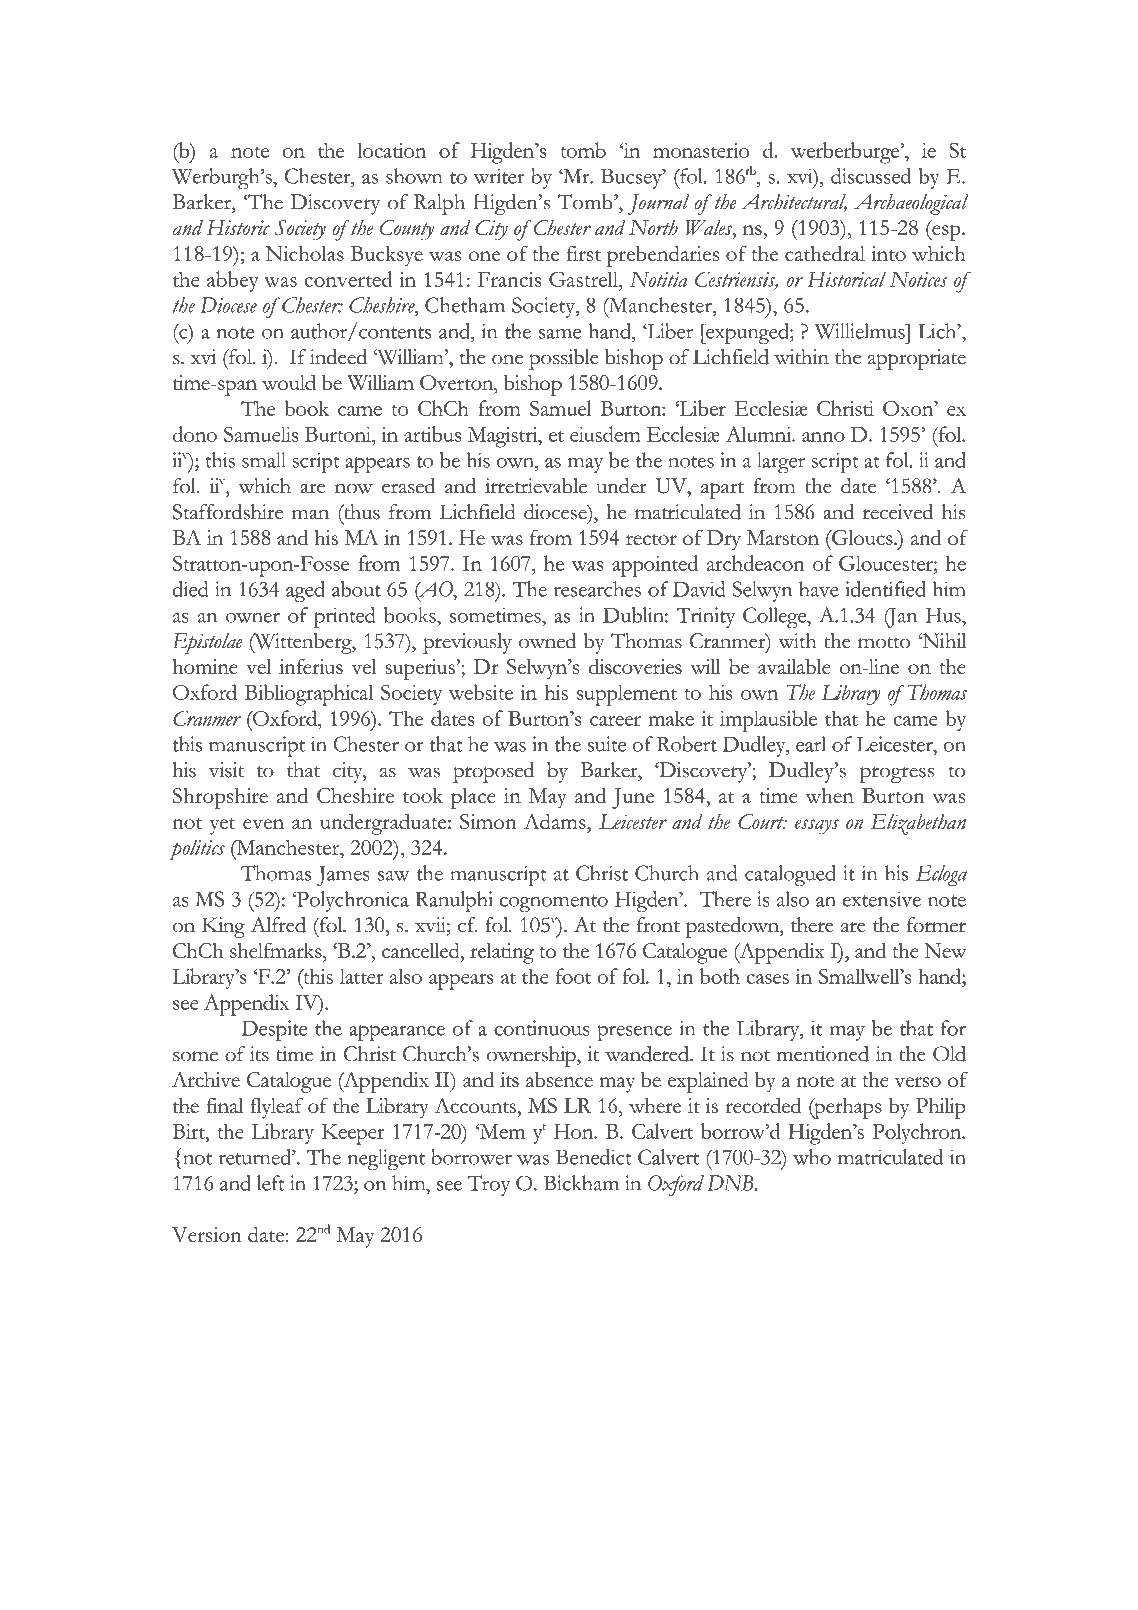  Describe the element at coordinates (594, 1157) in the screenshot. I see `Benedict` at that location.
